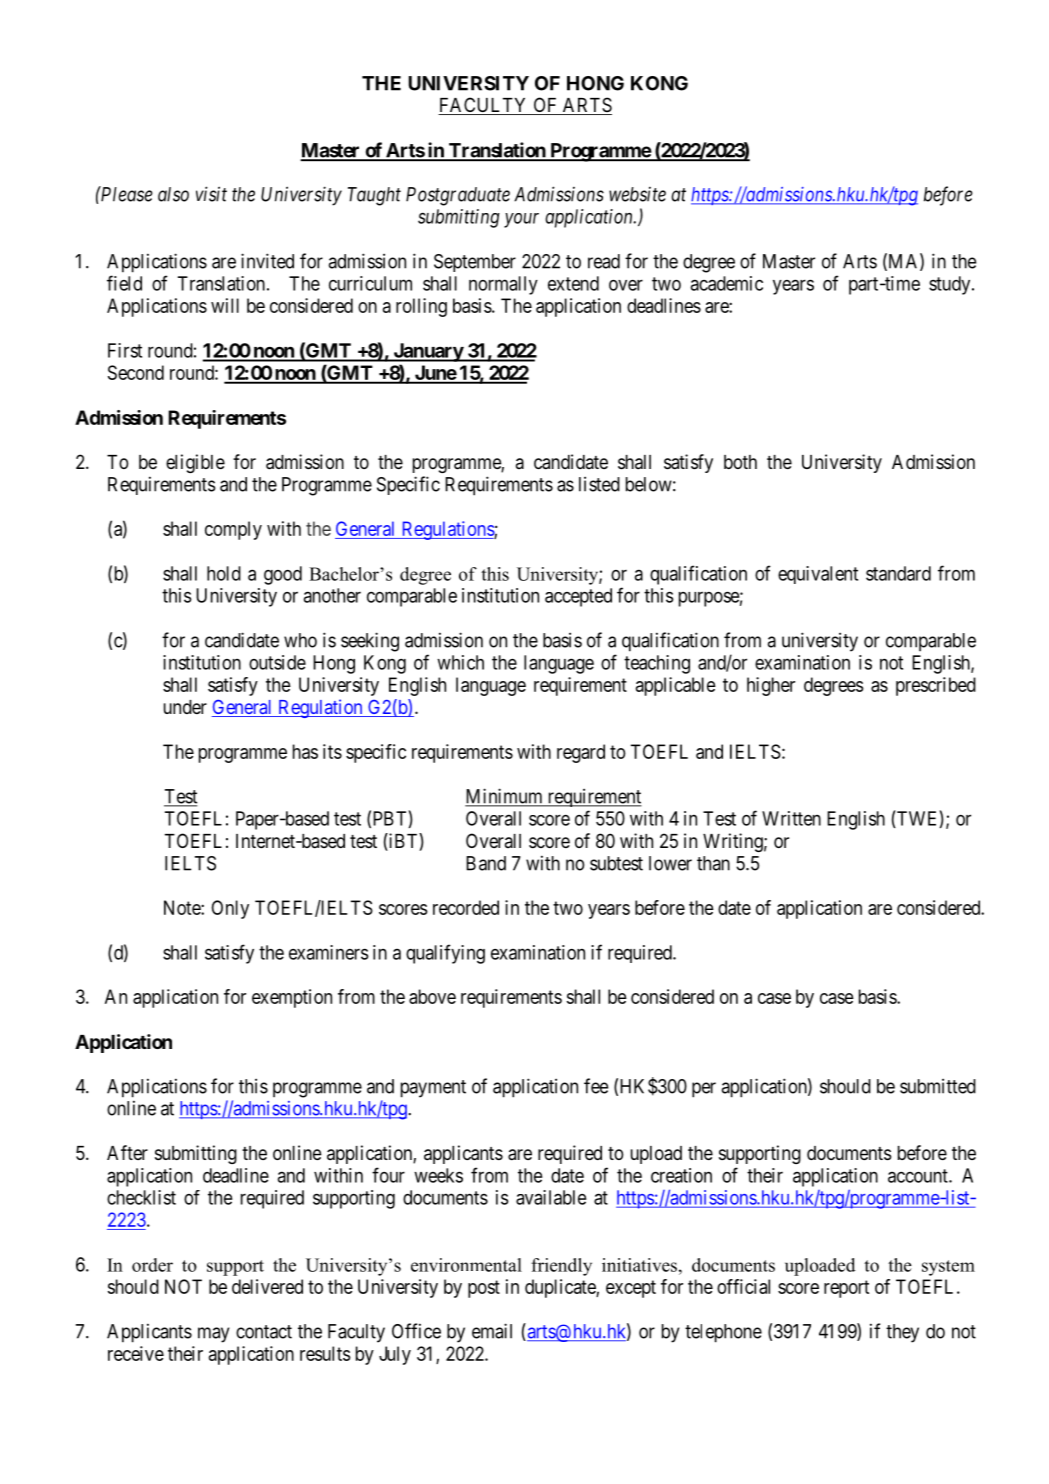 This document has height=1484, width=1049. What do you see at coordinates (230, 909) in the document?
I see `Only` at bounding box center [230, 909].
